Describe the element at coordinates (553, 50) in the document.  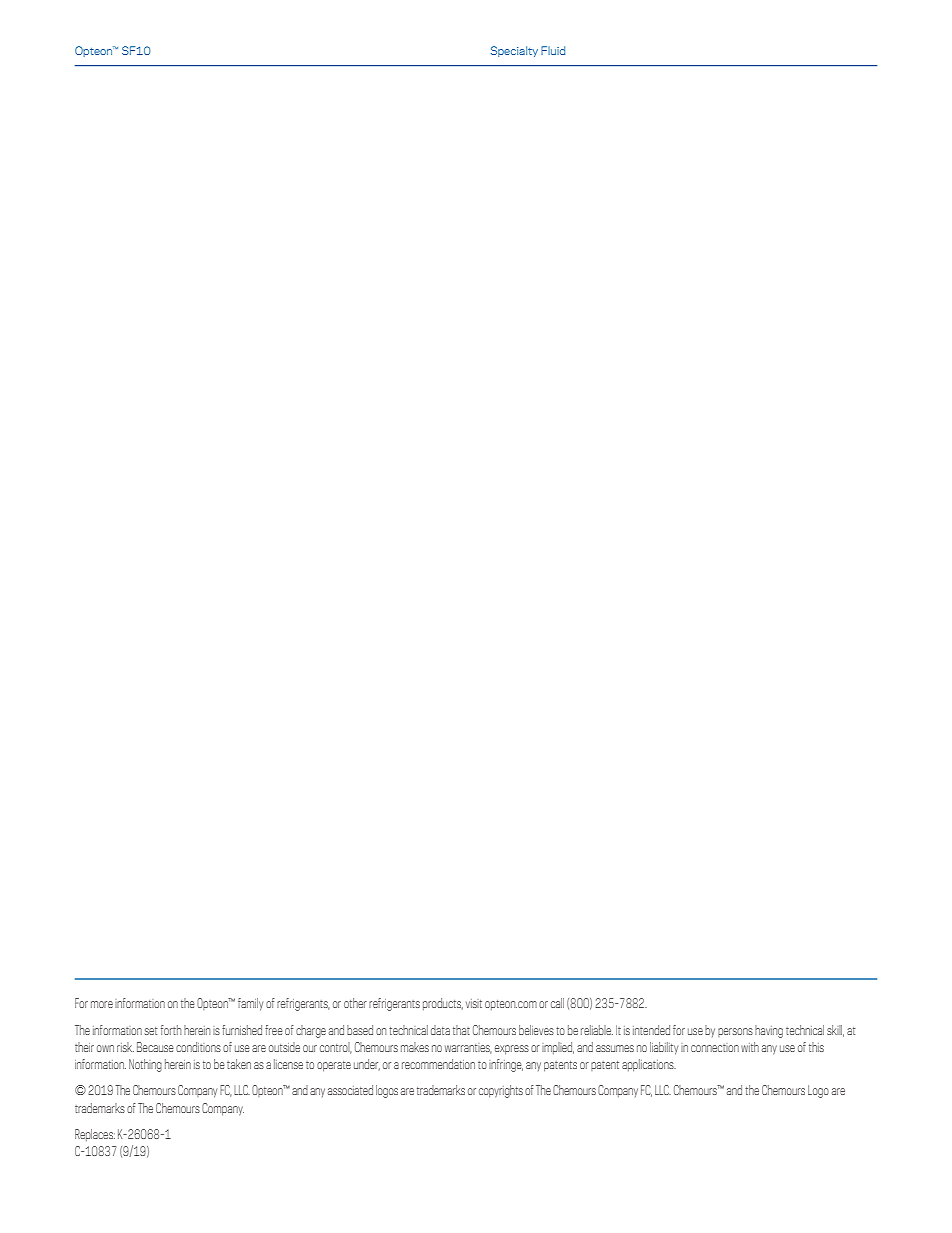
I see `Fluid` at that location.
